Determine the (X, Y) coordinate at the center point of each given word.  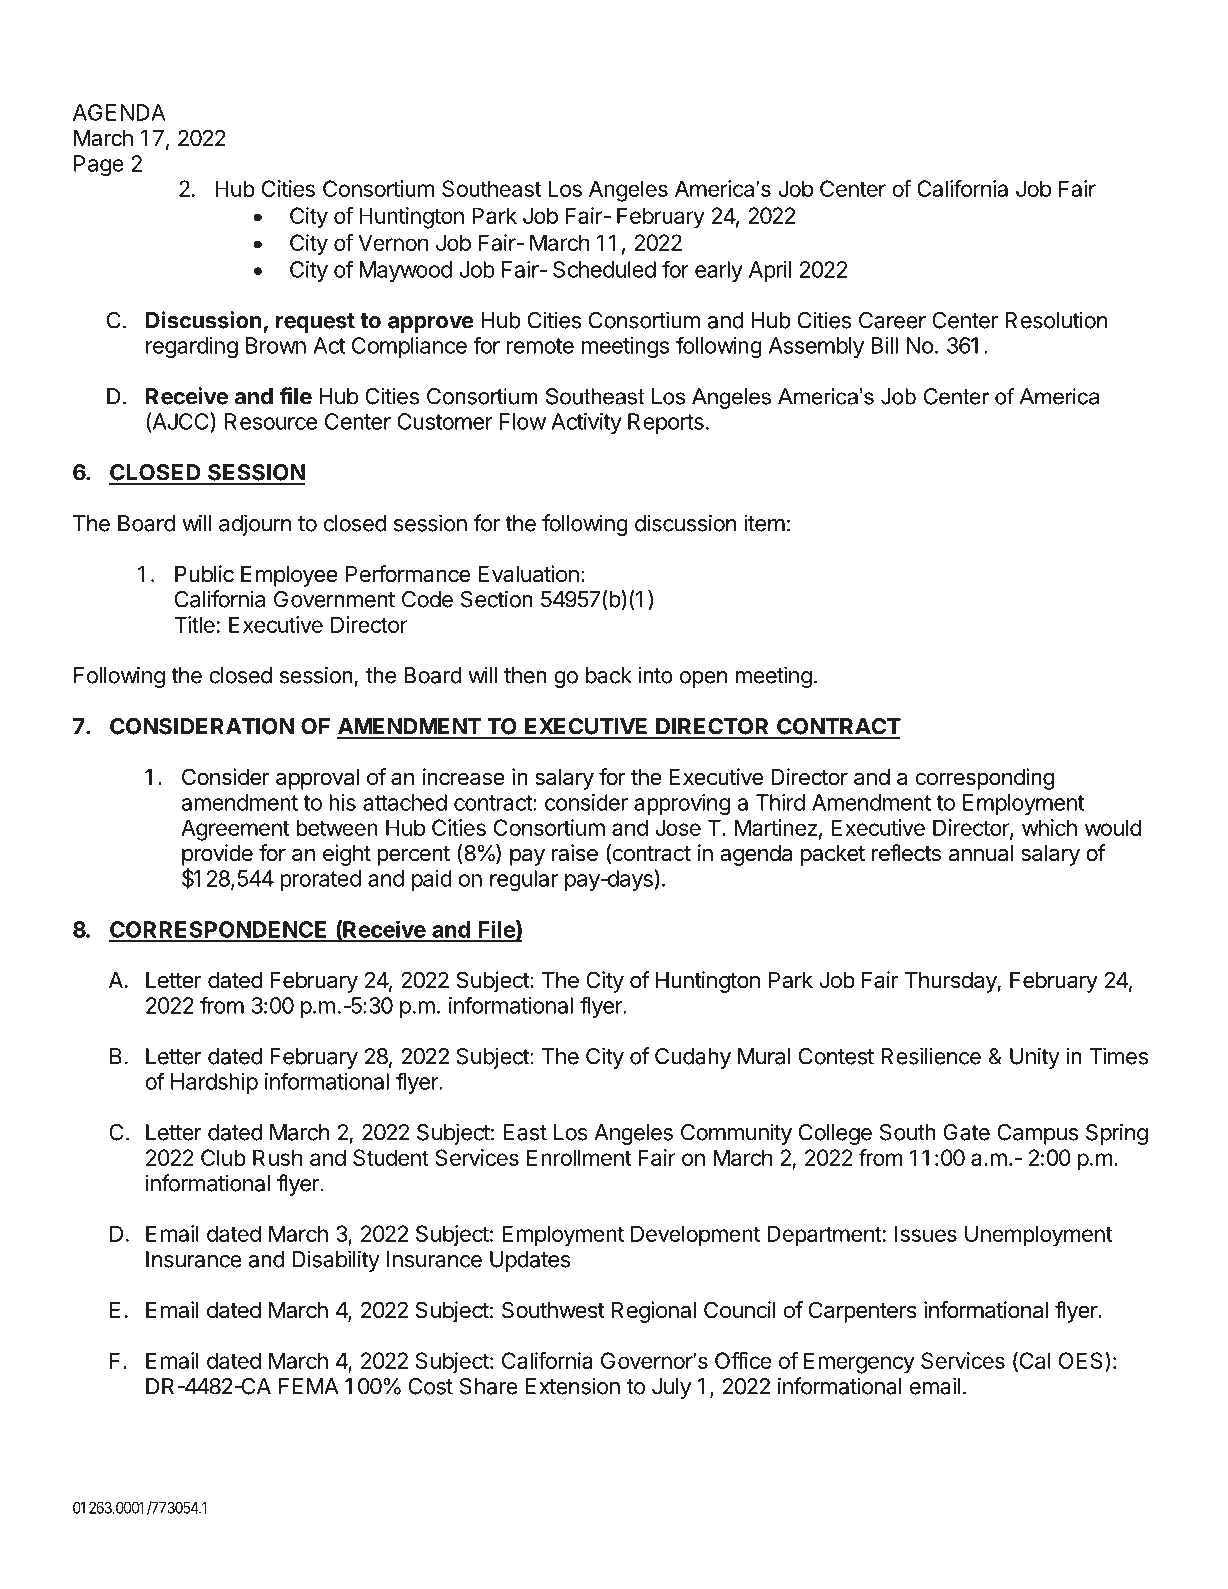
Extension (572, 1386)
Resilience (931, 1056)
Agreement (235, 830)
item (764, 523)
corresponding (985, 779)
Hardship (214, 1083)
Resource (271, 421)
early (719, 271)
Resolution (1056, 320)
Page (99, 166)
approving (682, 805)
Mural (764, 1056)
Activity (586, 423)
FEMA (308, 1386)
